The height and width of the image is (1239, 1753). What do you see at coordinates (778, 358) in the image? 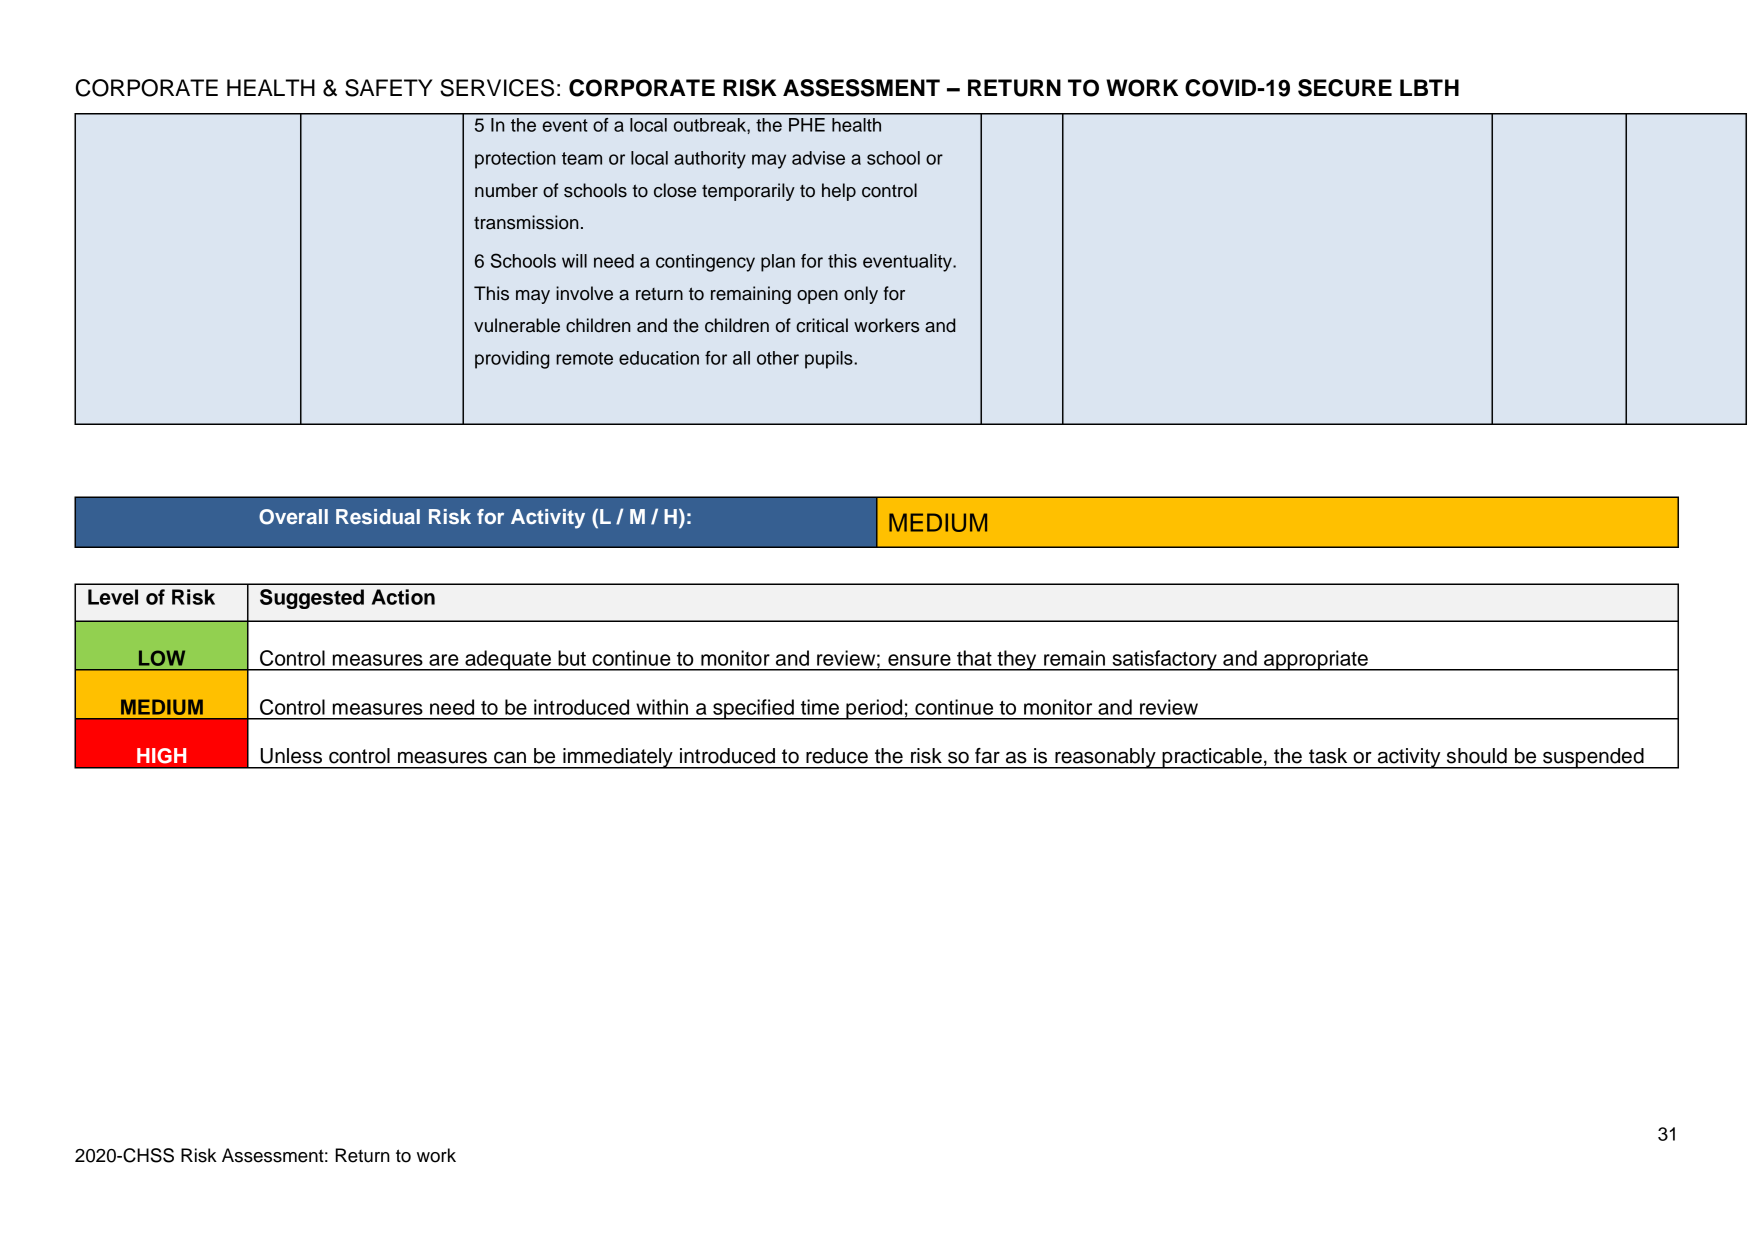
I see `other` at bounding box center [778, 358].
